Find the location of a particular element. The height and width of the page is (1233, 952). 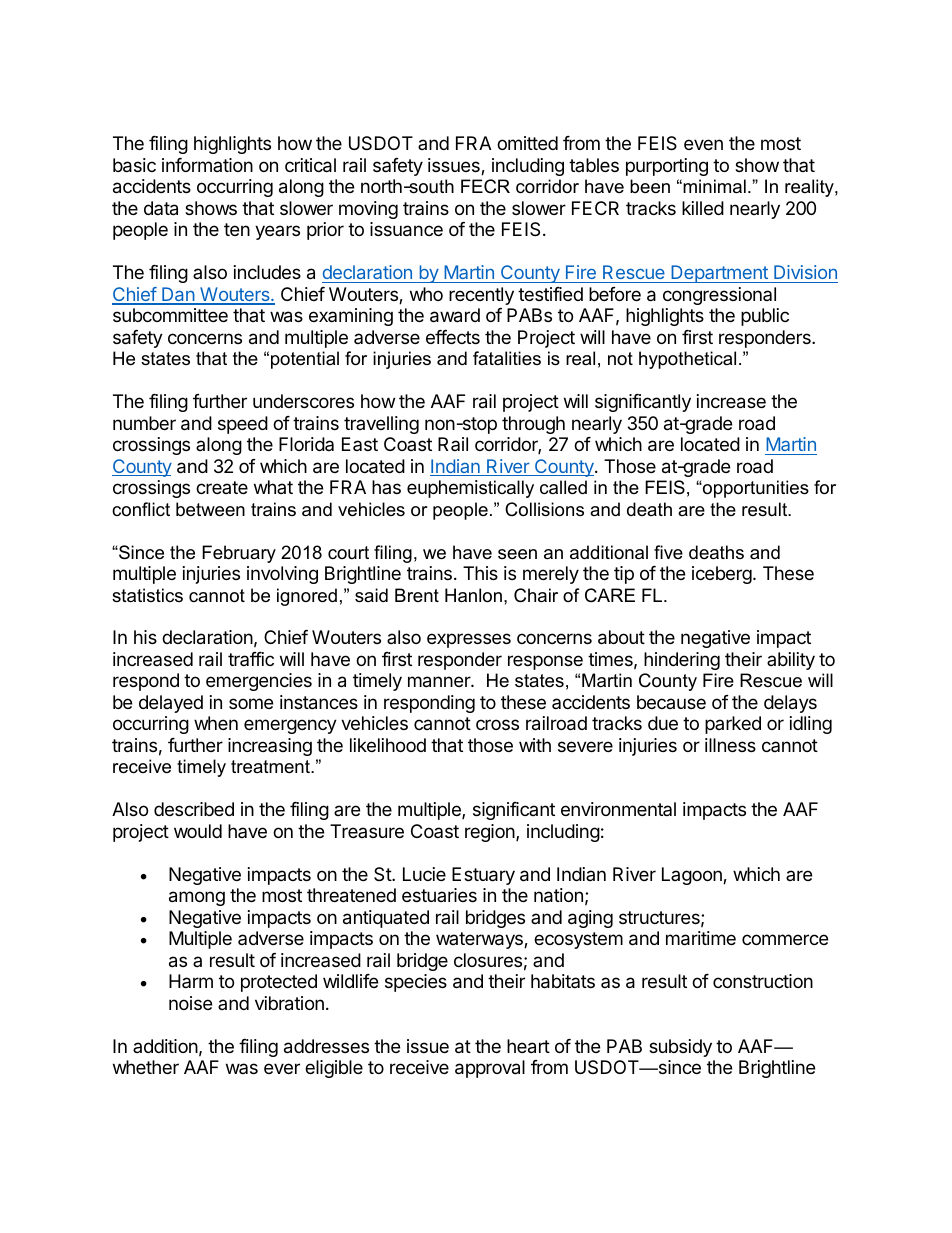

hindering is located at coordinates (682, 661).
